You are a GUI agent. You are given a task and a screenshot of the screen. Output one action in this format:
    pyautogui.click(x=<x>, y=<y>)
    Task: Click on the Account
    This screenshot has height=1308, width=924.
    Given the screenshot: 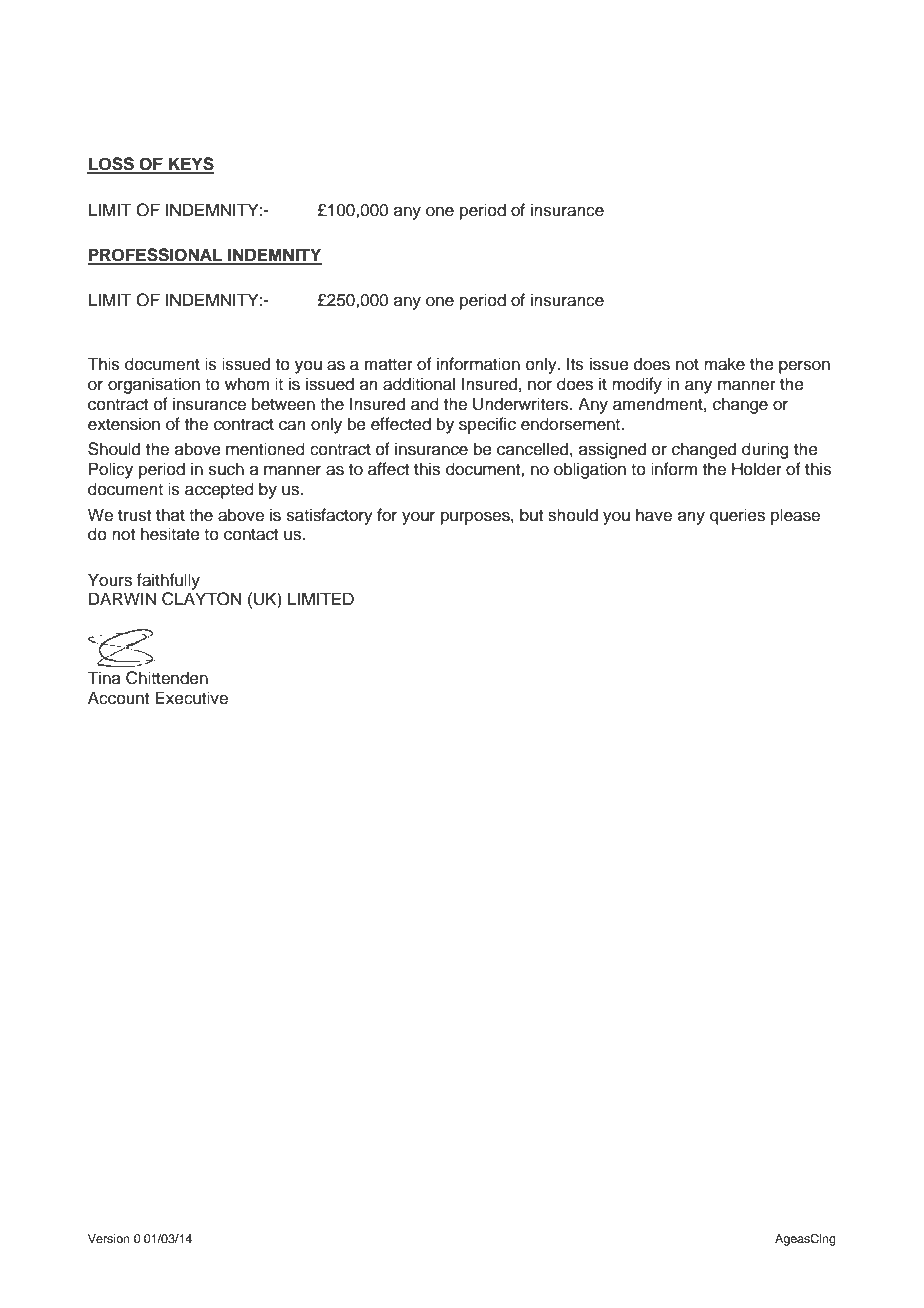 What is the action you would take?
    pyautogui.click(x=118, y=698)
